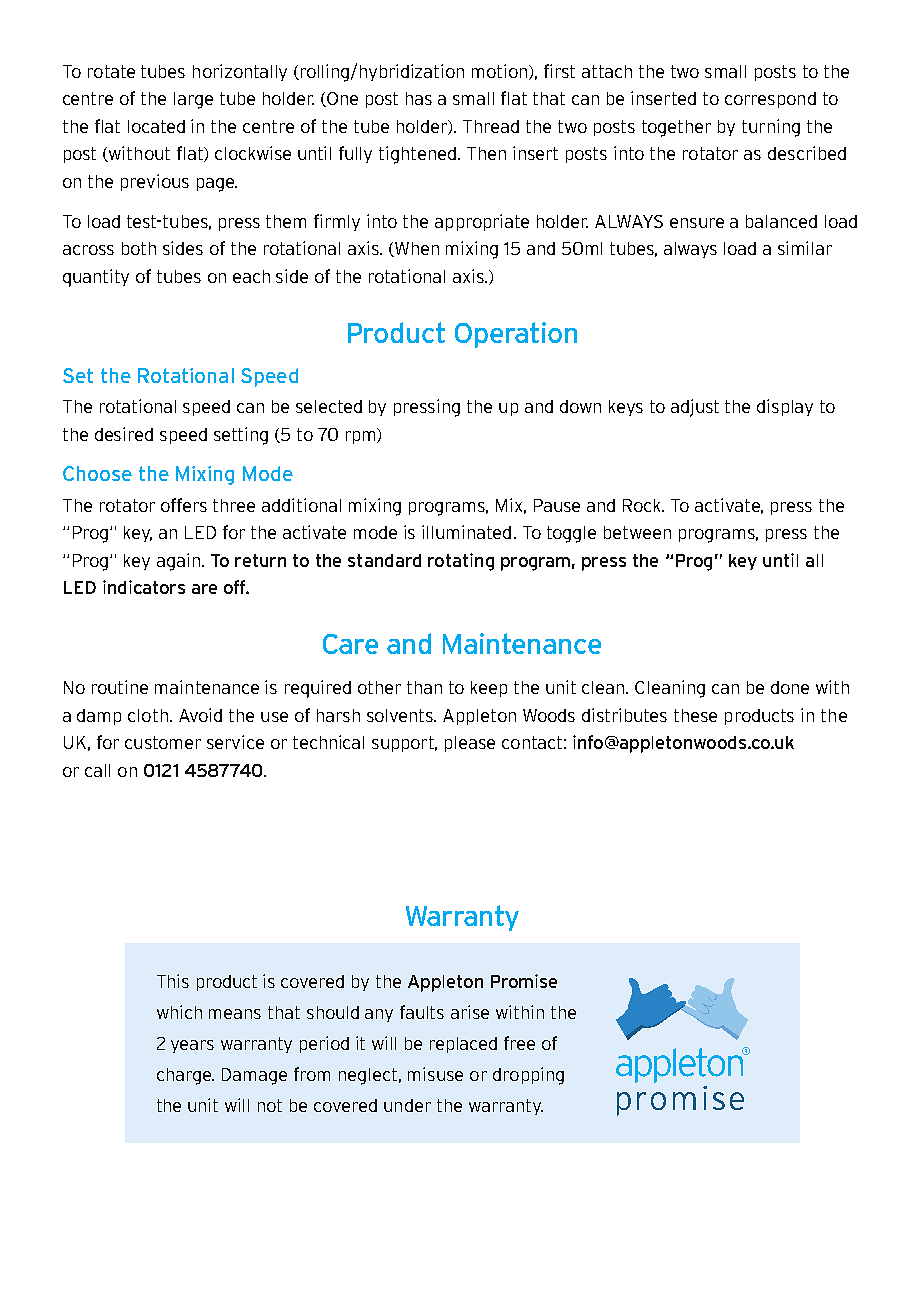 Image resolution: width=924 pixels, height=1311 pixels. Describe the element at coordinates (193, 100) in the page. I see `large` at that location.
